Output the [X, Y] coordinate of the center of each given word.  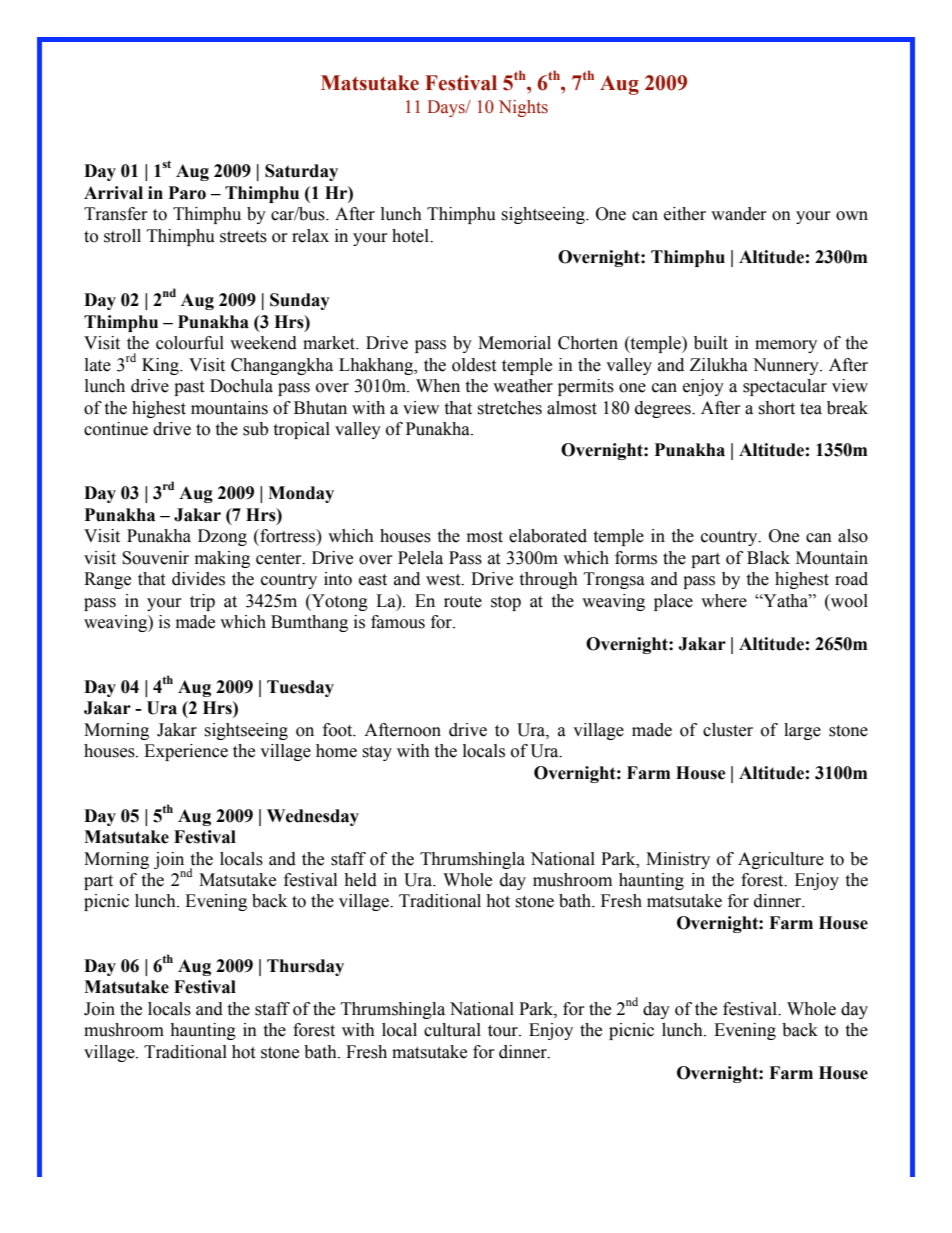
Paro [187, 193]
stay [377, 753]
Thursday [305, 967]
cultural [452, 1030]
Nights [523, 108]
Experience [186, 752]
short [776, 408]
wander [739, 214]
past [189, 388]
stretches [509, 408]
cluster [728, 730]
